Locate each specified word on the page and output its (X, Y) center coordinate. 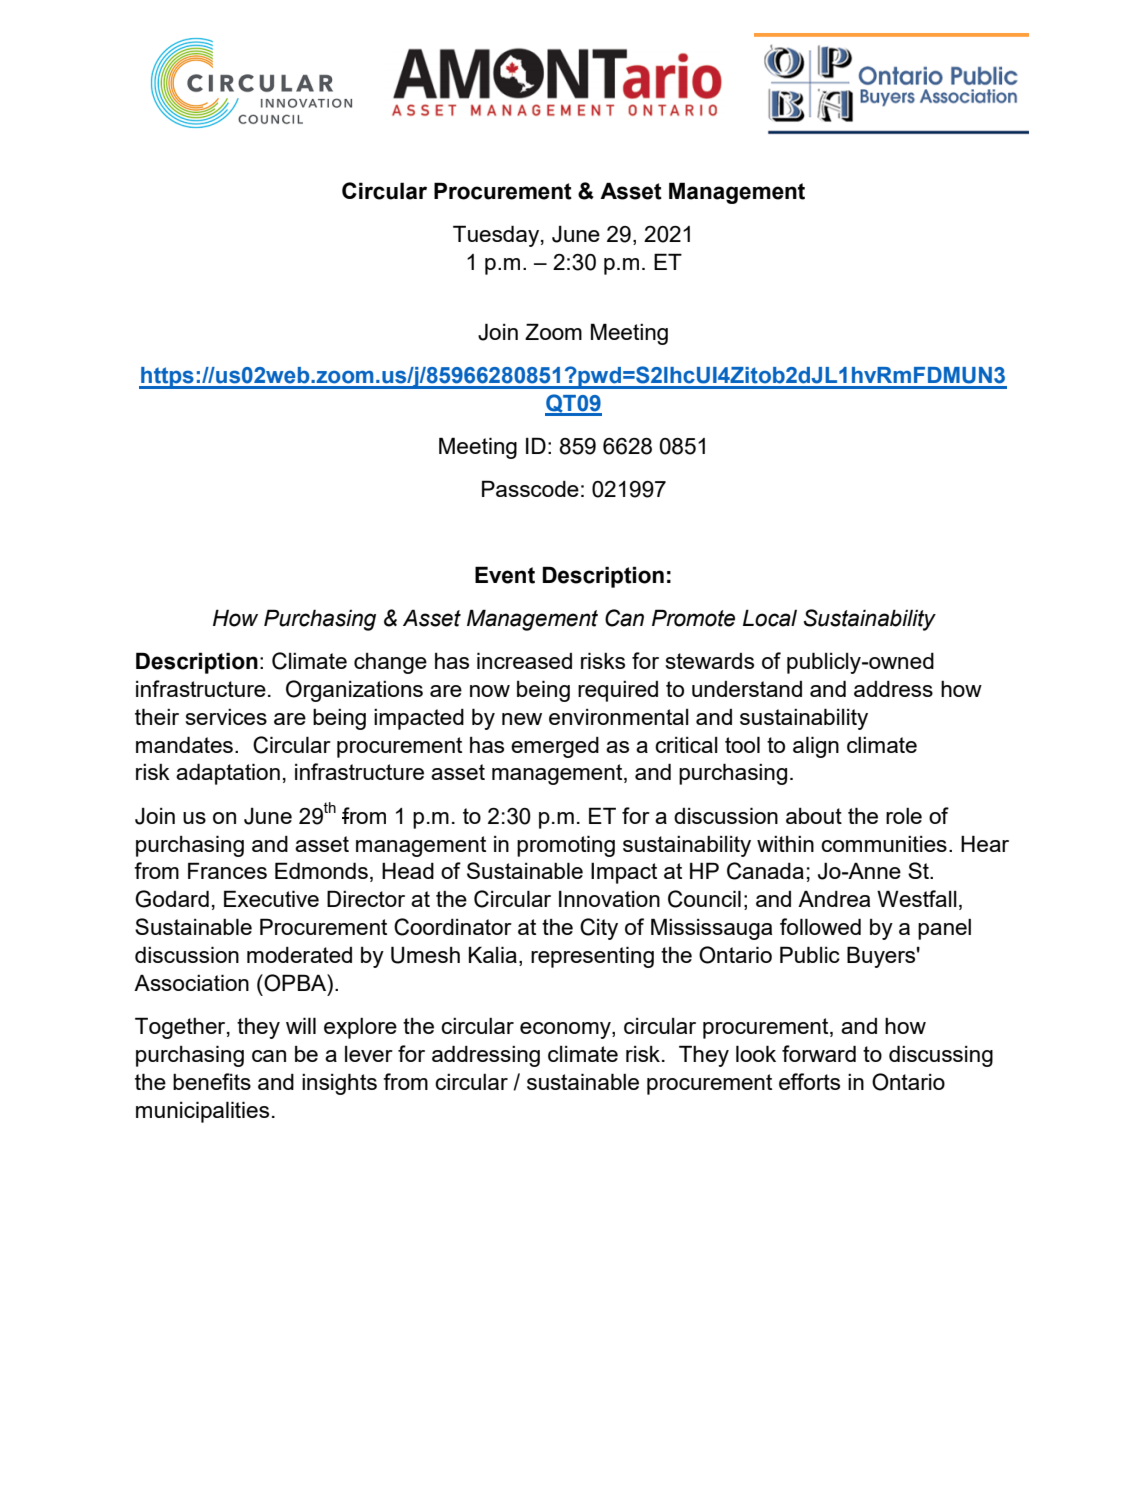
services (226, 717)
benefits (212, 1081)
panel (944, 929)
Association (191, 982)
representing (592, 957)
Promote (693, 618)
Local (770, 618)
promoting (566, 846)
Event (505, 575)
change (390, 663)
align (816, 747)
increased (524, 660)
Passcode (530, 488)
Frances (227, 870)
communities (884, 844)
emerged (555, 747)
